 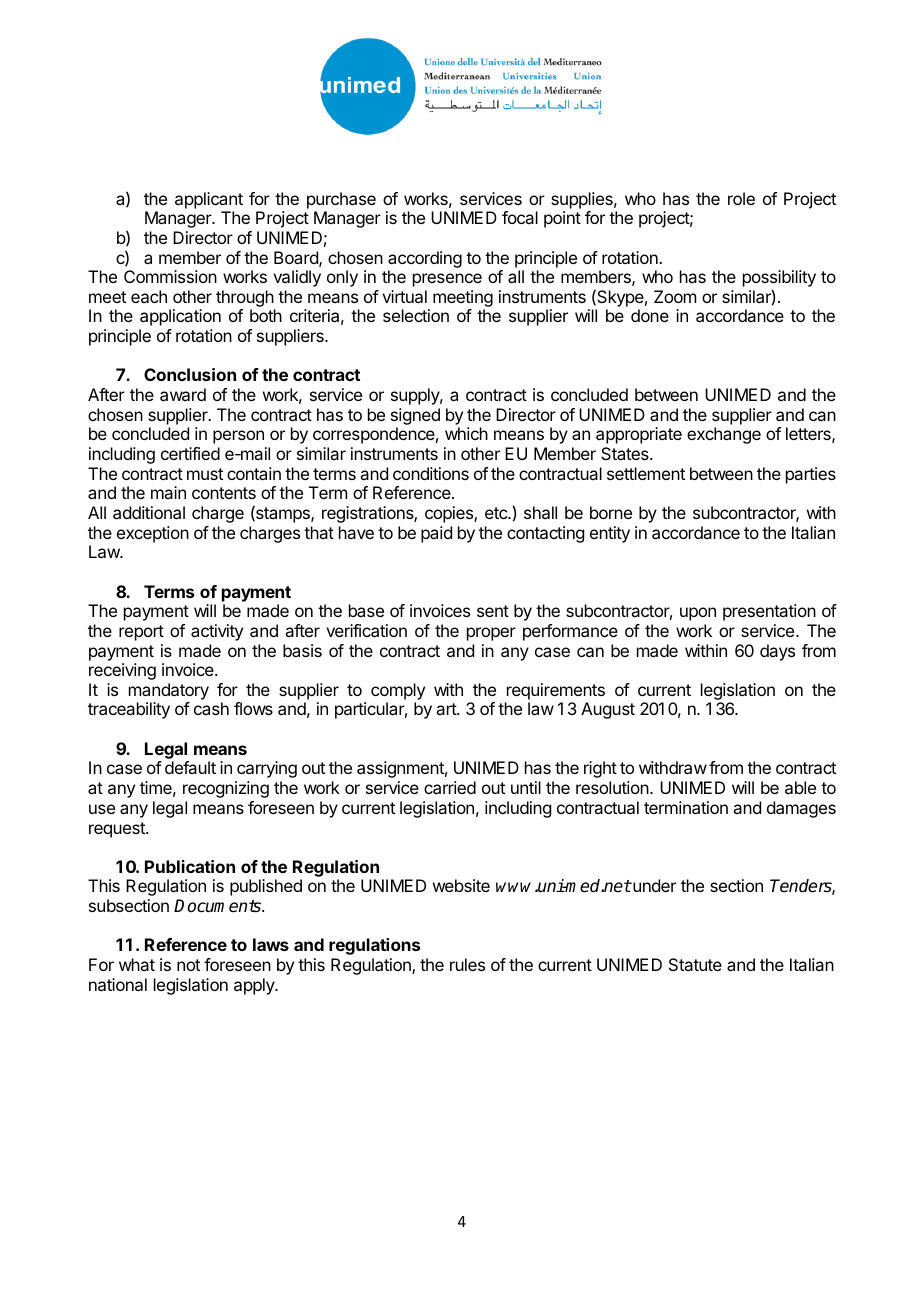 What do you see at coordinates (491, 634) in the screenshot?
I see `proper` at bounding box center [491, 634].
